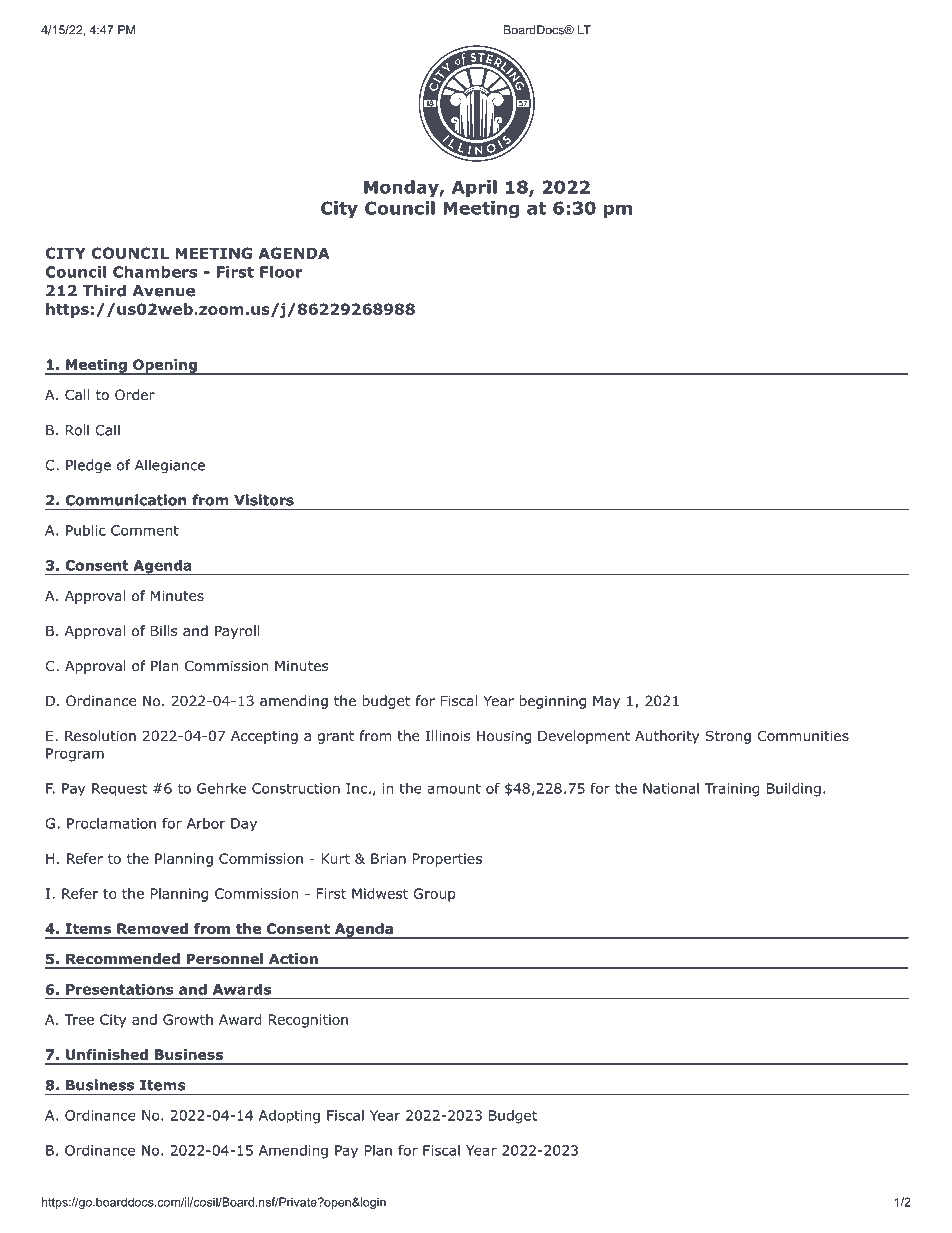 The width and height of the document is (952, 1233). Describe the element at coordinates (281, 272) in the document. I see `Floor` at that location.
